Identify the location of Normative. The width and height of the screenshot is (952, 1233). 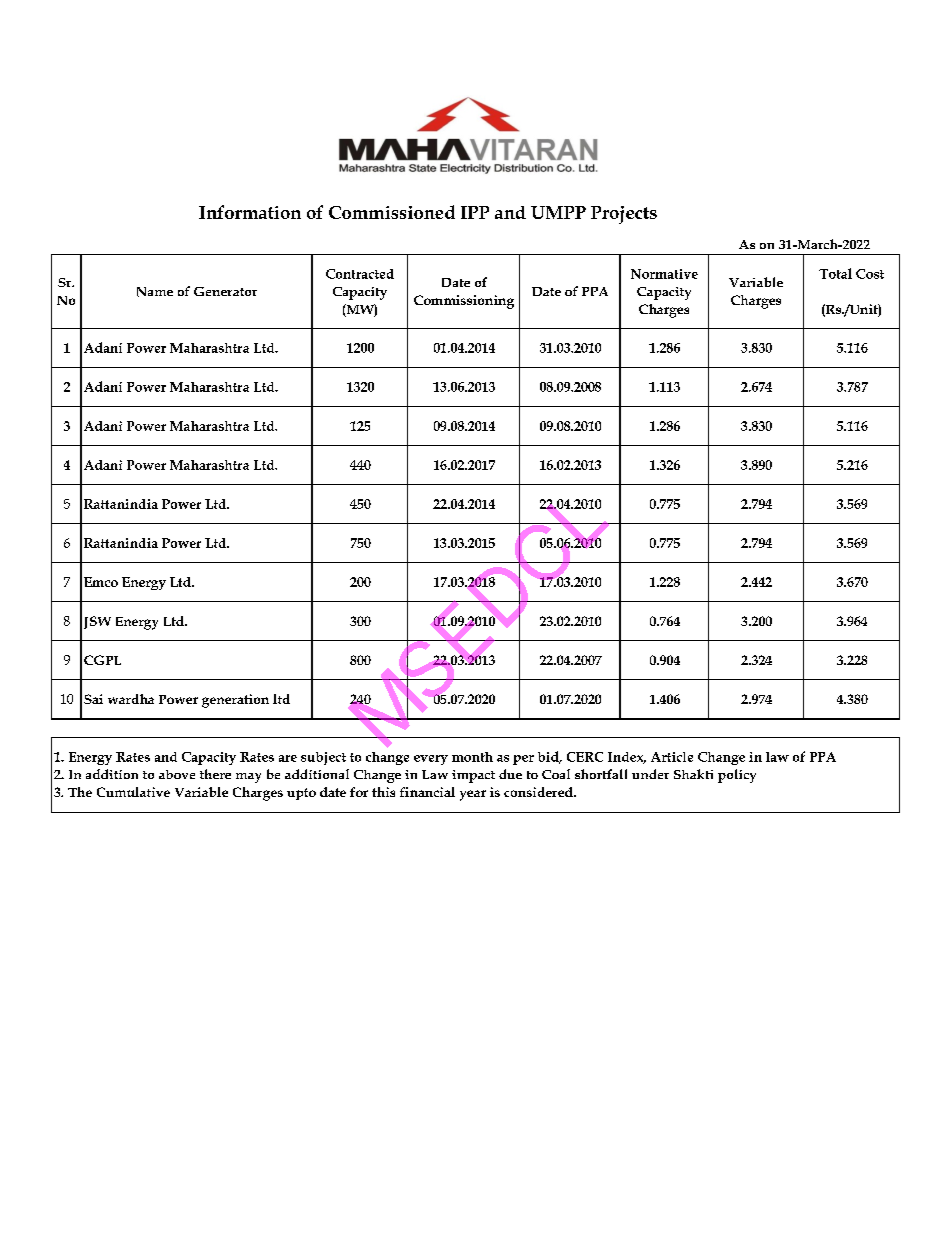
(664, 274).
